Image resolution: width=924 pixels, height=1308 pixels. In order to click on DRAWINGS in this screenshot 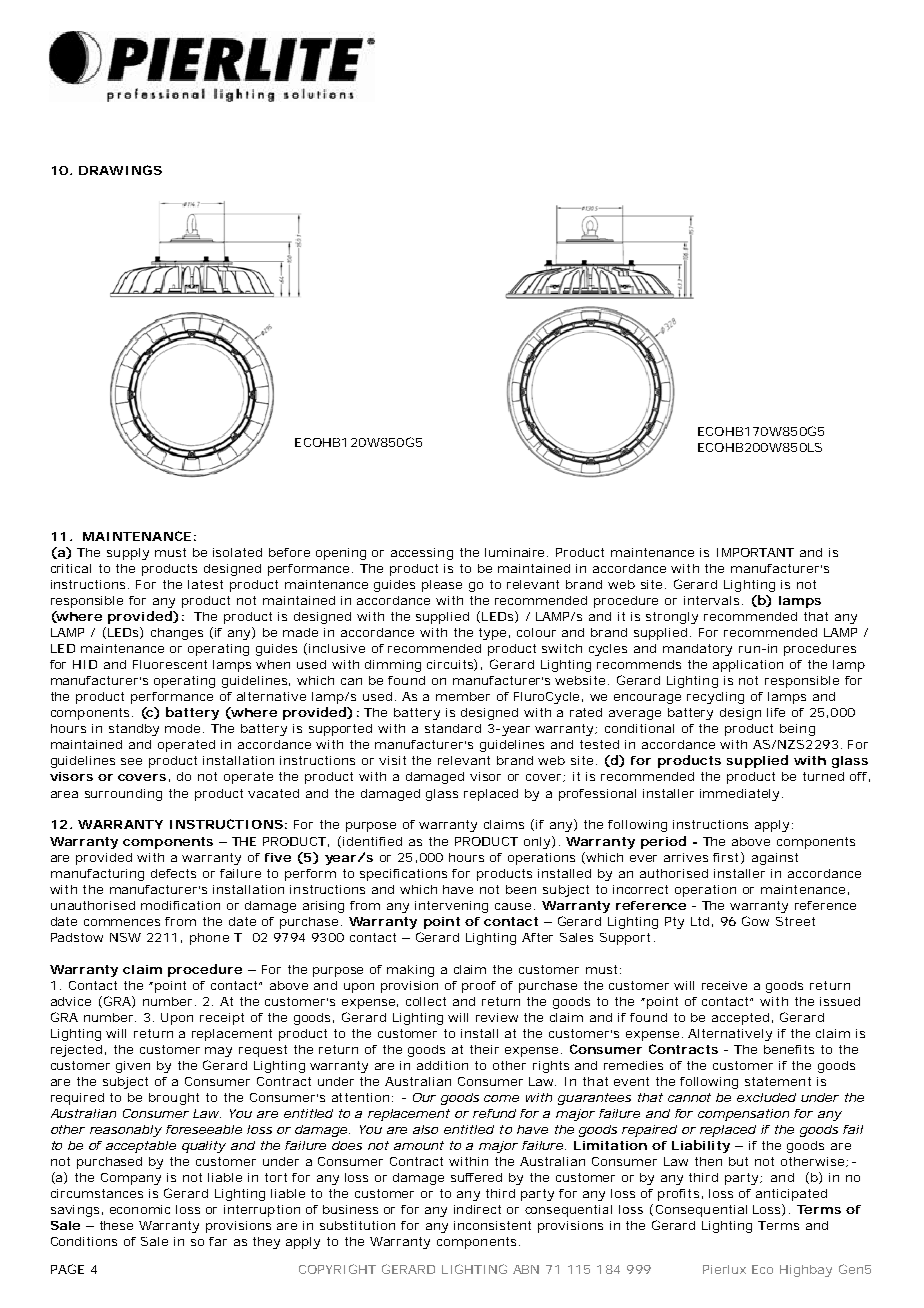, I will do `click(120, 170)`.
